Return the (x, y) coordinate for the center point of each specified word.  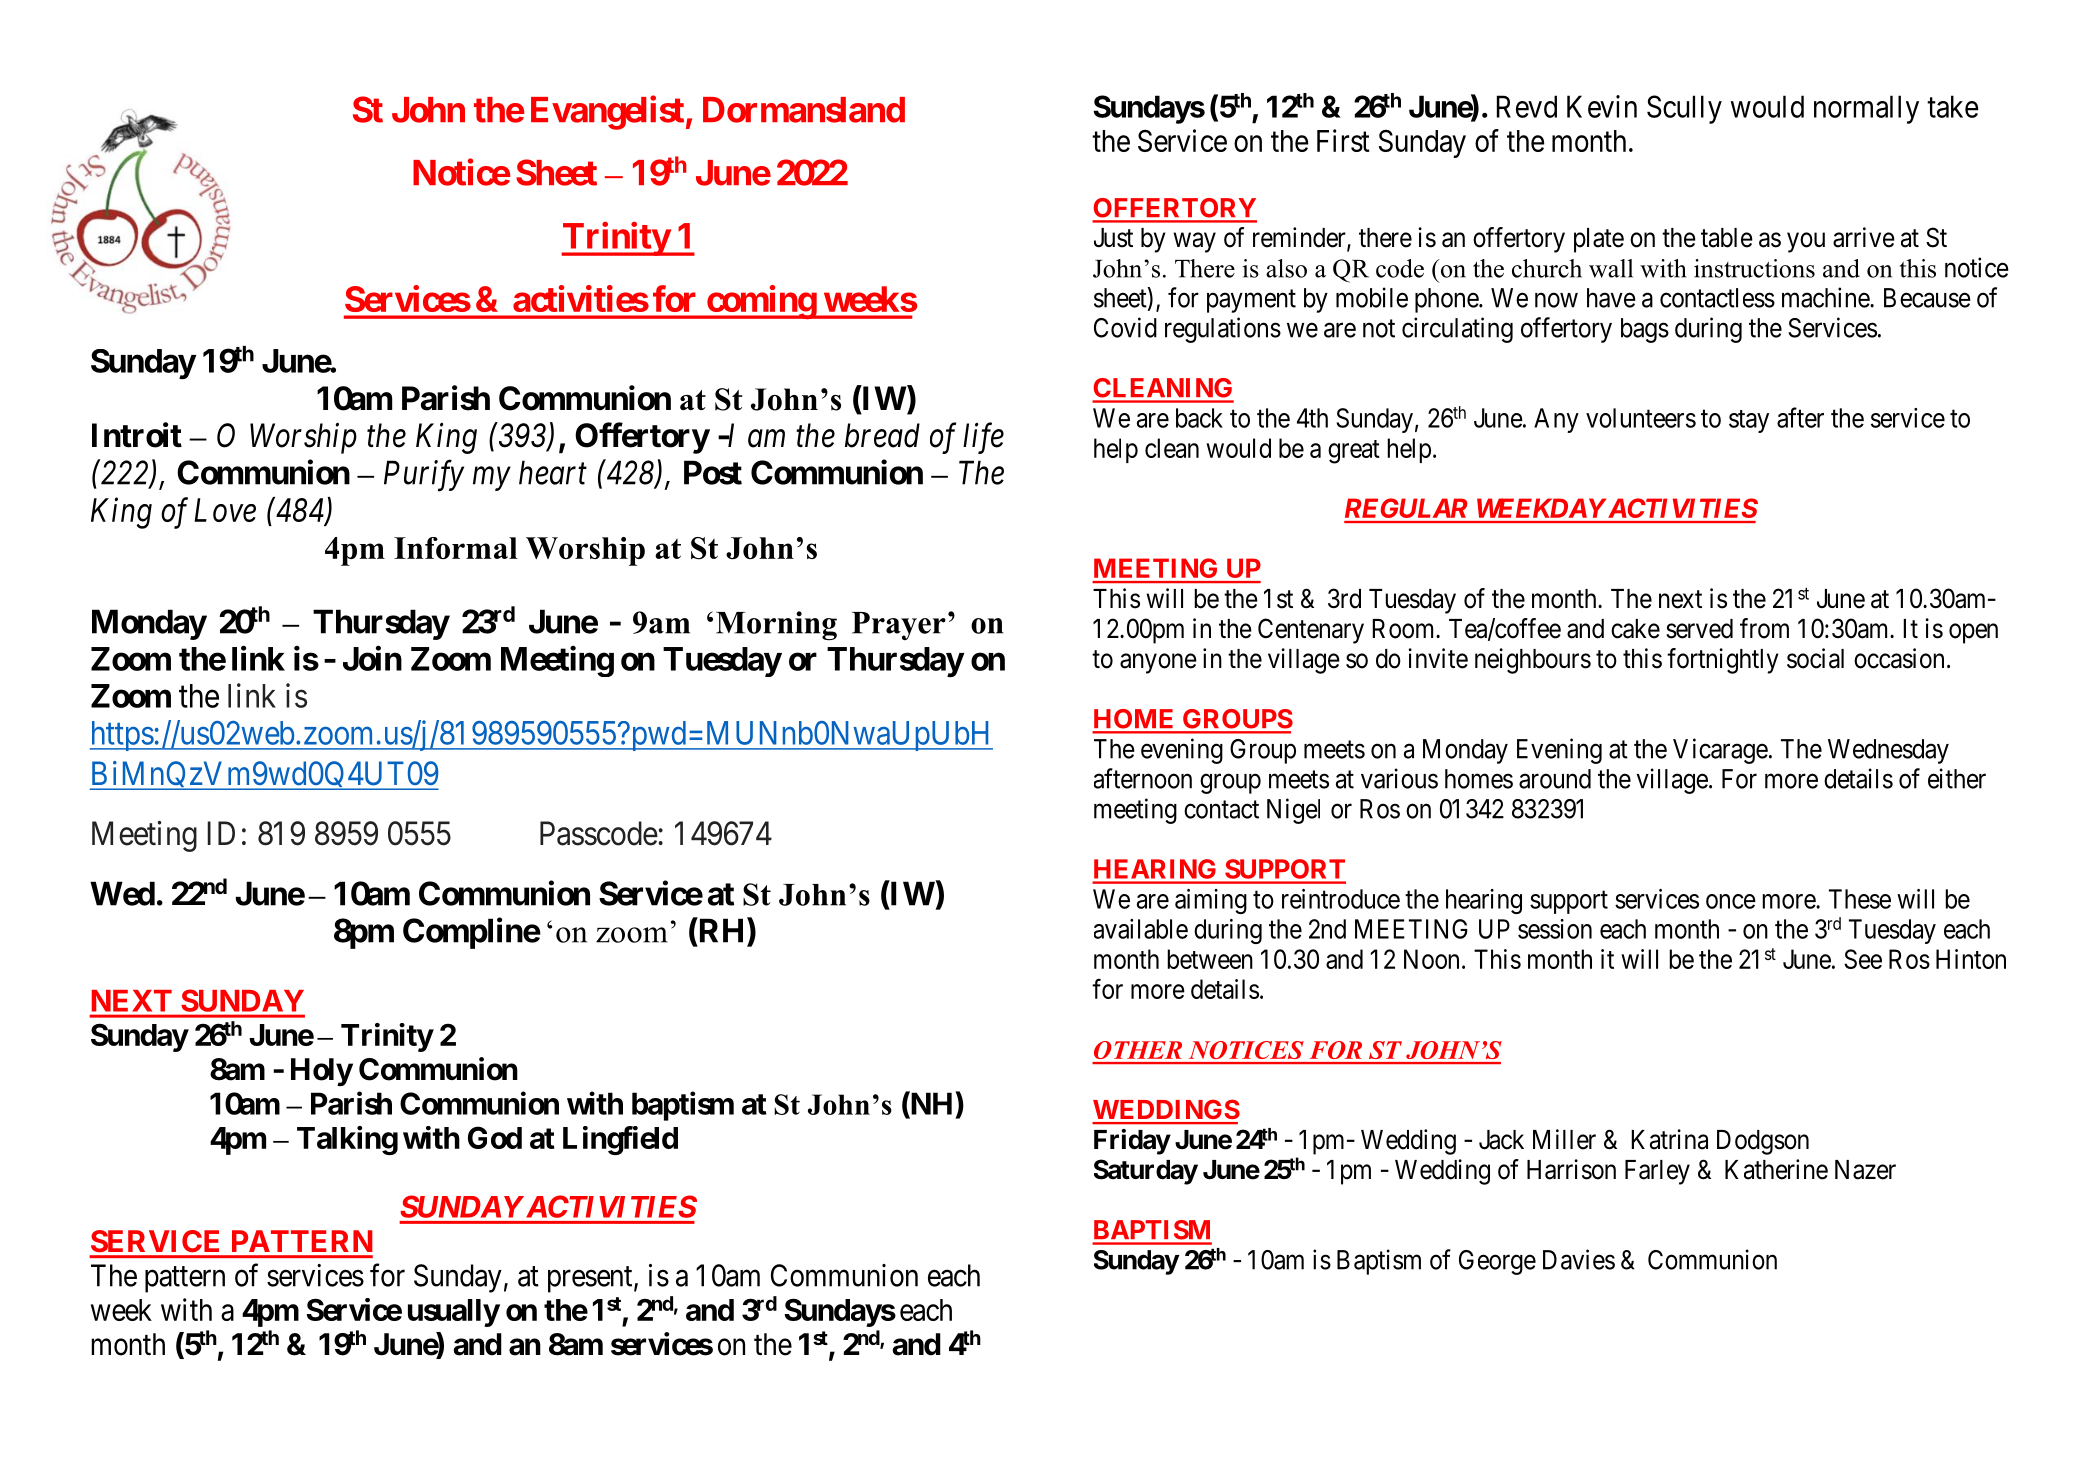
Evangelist (607, 113)
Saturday (1146, 1172)
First (1343, 140)
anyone (1158, 664)
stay (1749, 421)
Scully (1684, 109)
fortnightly (1723, 661)
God (495, 1137)
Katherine (1776, 1169)
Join (372, 658)
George (1497, 1262)
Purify (424, 476)
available (1141, 929)
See (1863, 959)
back (1199, 418)
